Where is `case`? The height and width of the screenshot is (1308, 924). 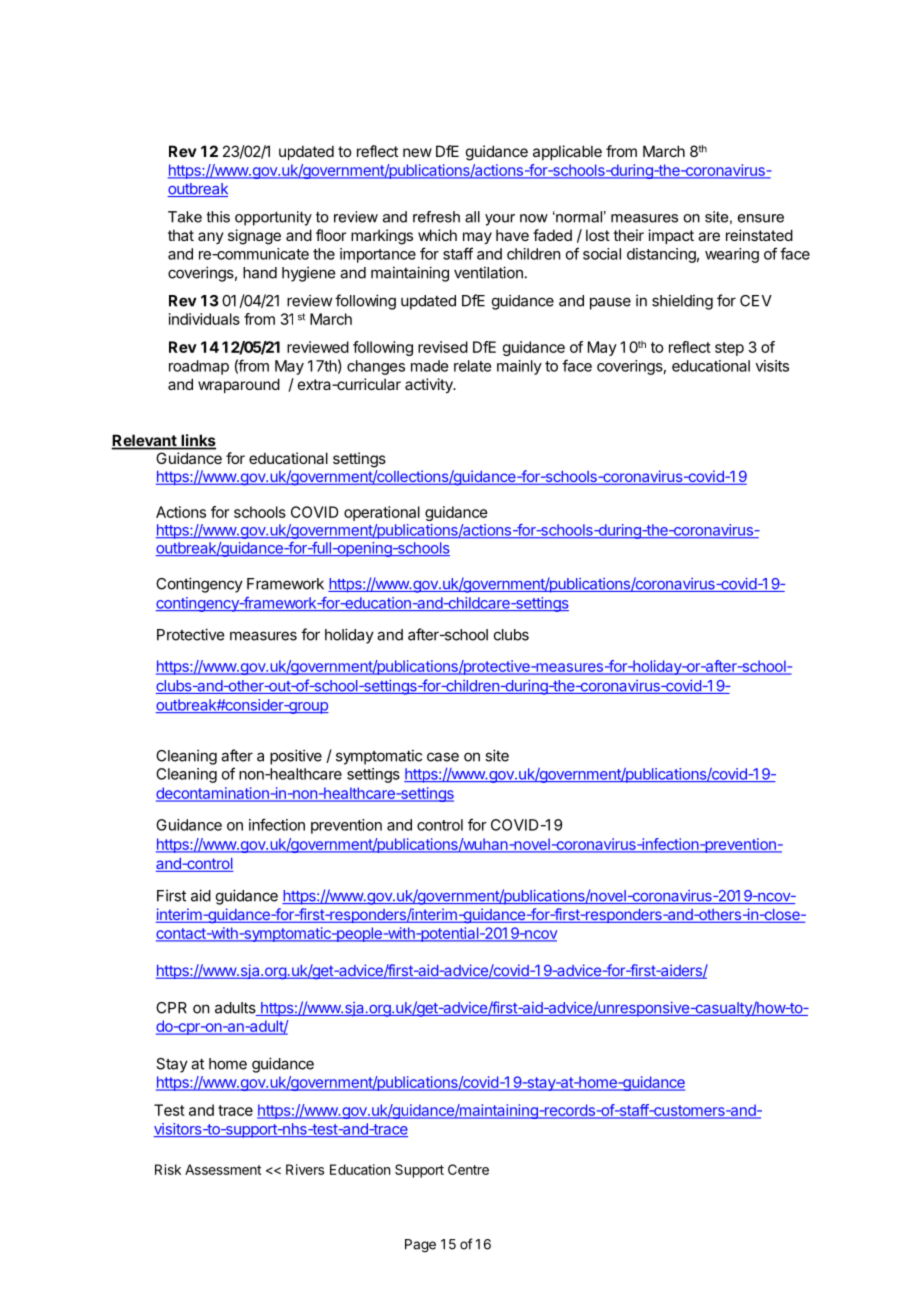
case is located at coordinates (443, 757).
